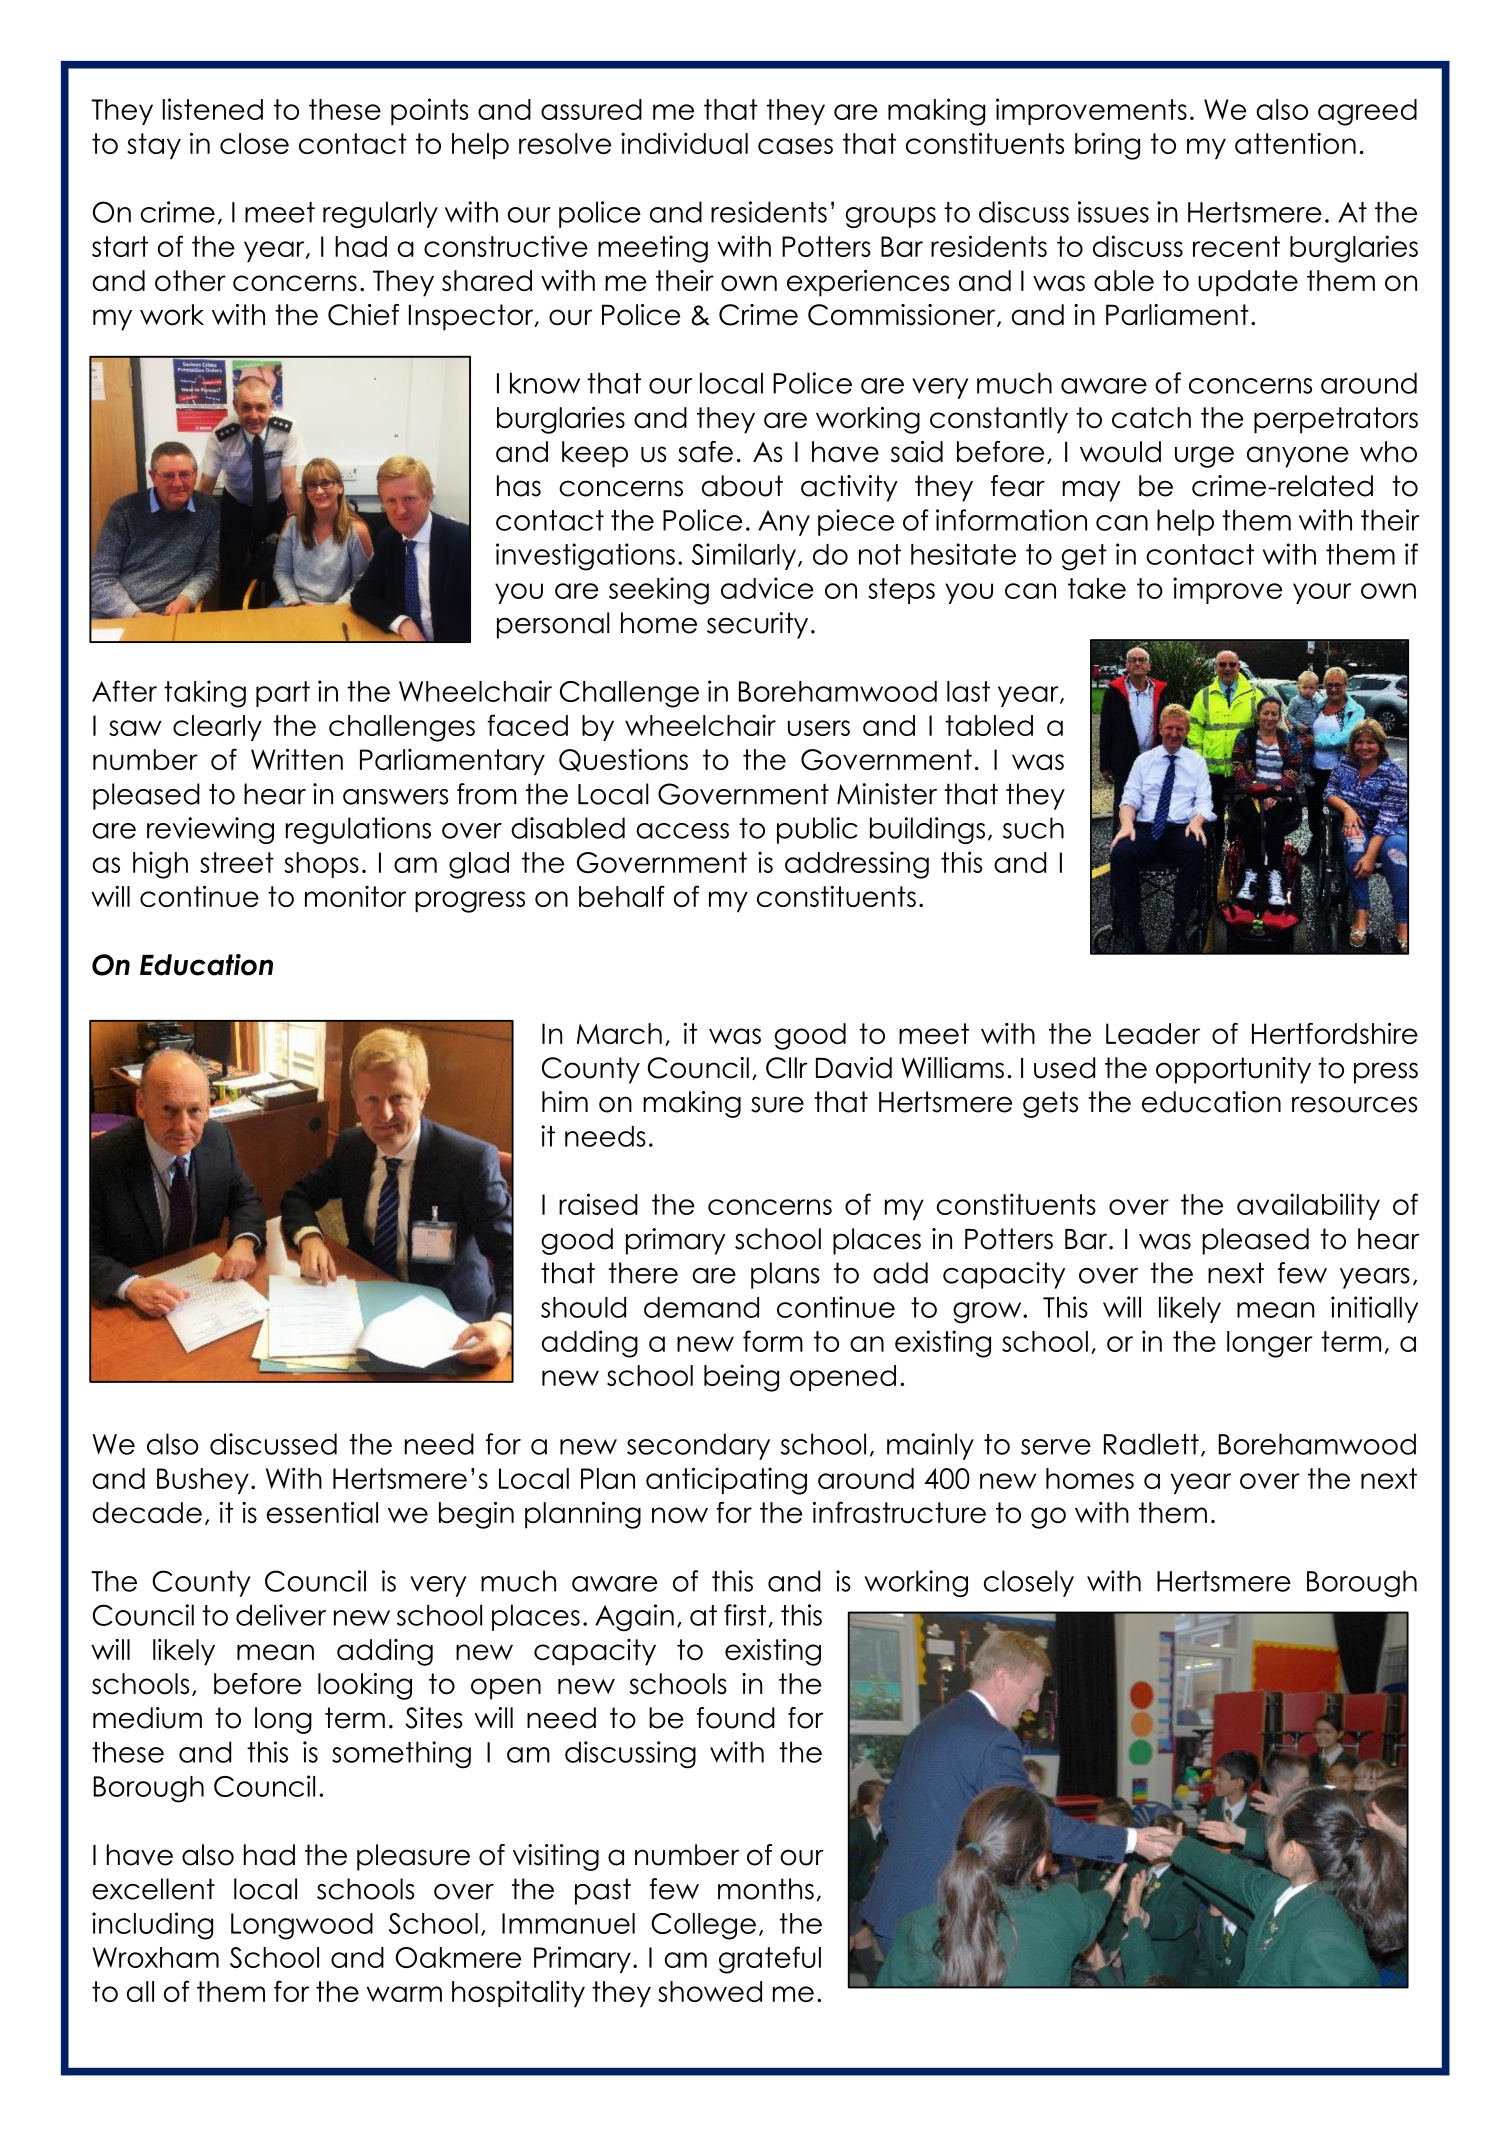 This screenshot has height=2136, width=1510. Describe the element at coordinates (795, 146) in the screenshot. I see `cases` at that location.
